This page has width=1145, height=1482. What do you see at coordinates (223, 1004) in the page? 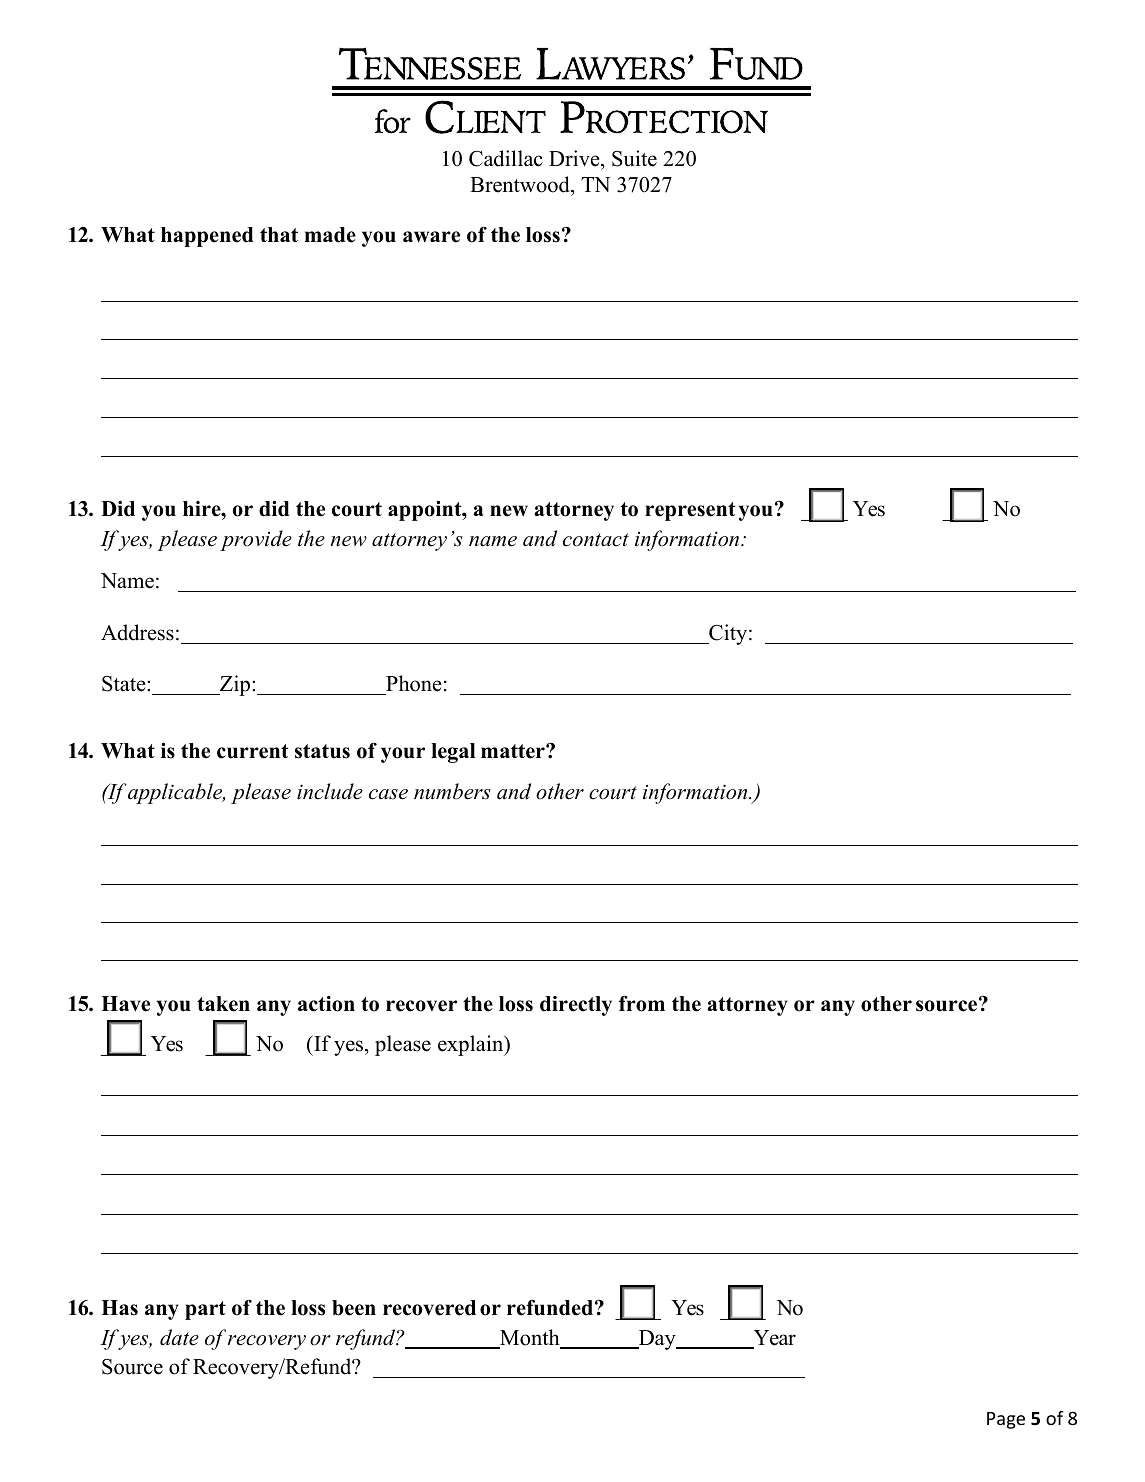
I see `taken` at bounding box center [223, 1004].
